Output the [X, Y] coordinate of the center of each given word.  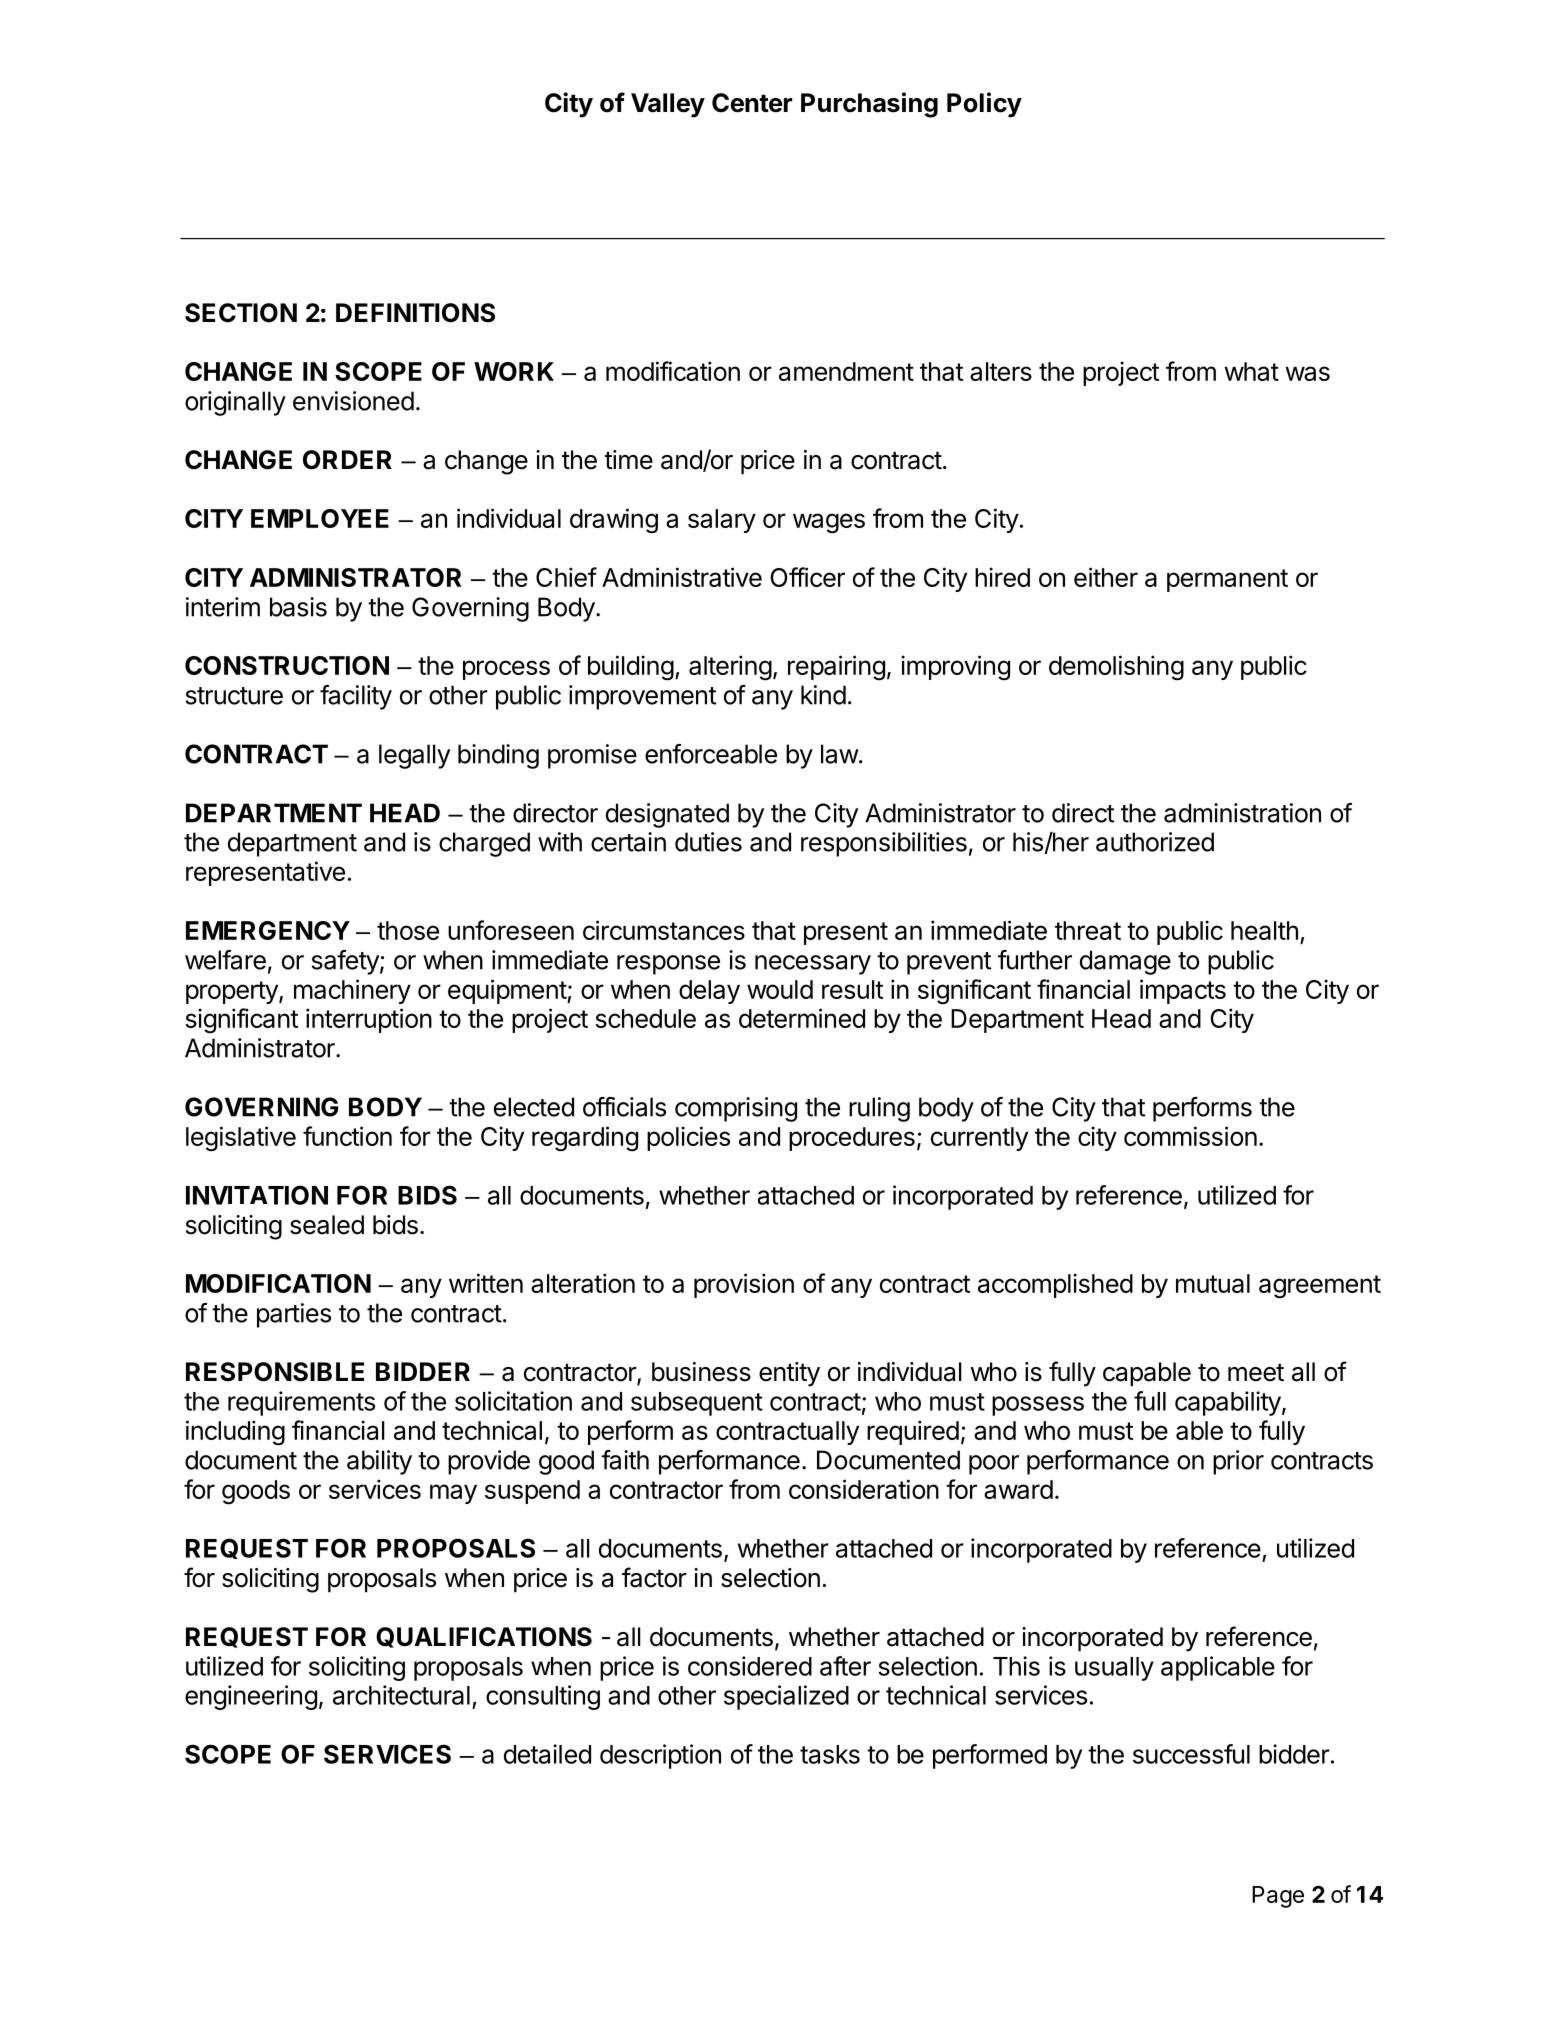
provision [744, 1285]
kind [823, 695]
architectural [401, 1695]
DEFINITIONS [415, 313]
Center [752, 103]
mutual [1213, 1283]
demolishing [1116, 668]
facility [356, 697]
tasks [830, 1754]
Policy [984, 105]
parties [294, 1315]
